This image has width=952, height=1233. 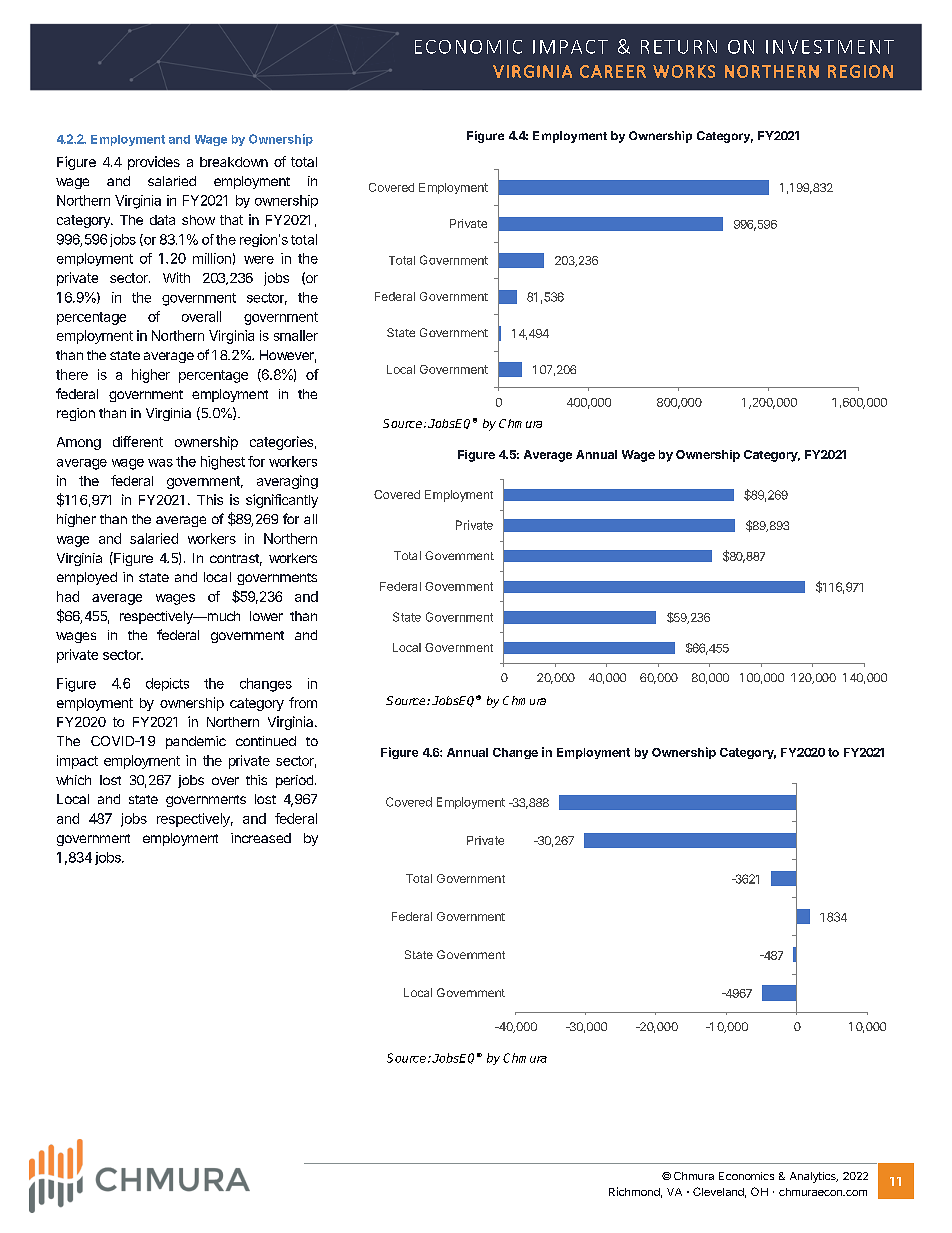 What do you see at coordinates (303, 702) in the image?
I see `from` at bounding box center [303, 702].
